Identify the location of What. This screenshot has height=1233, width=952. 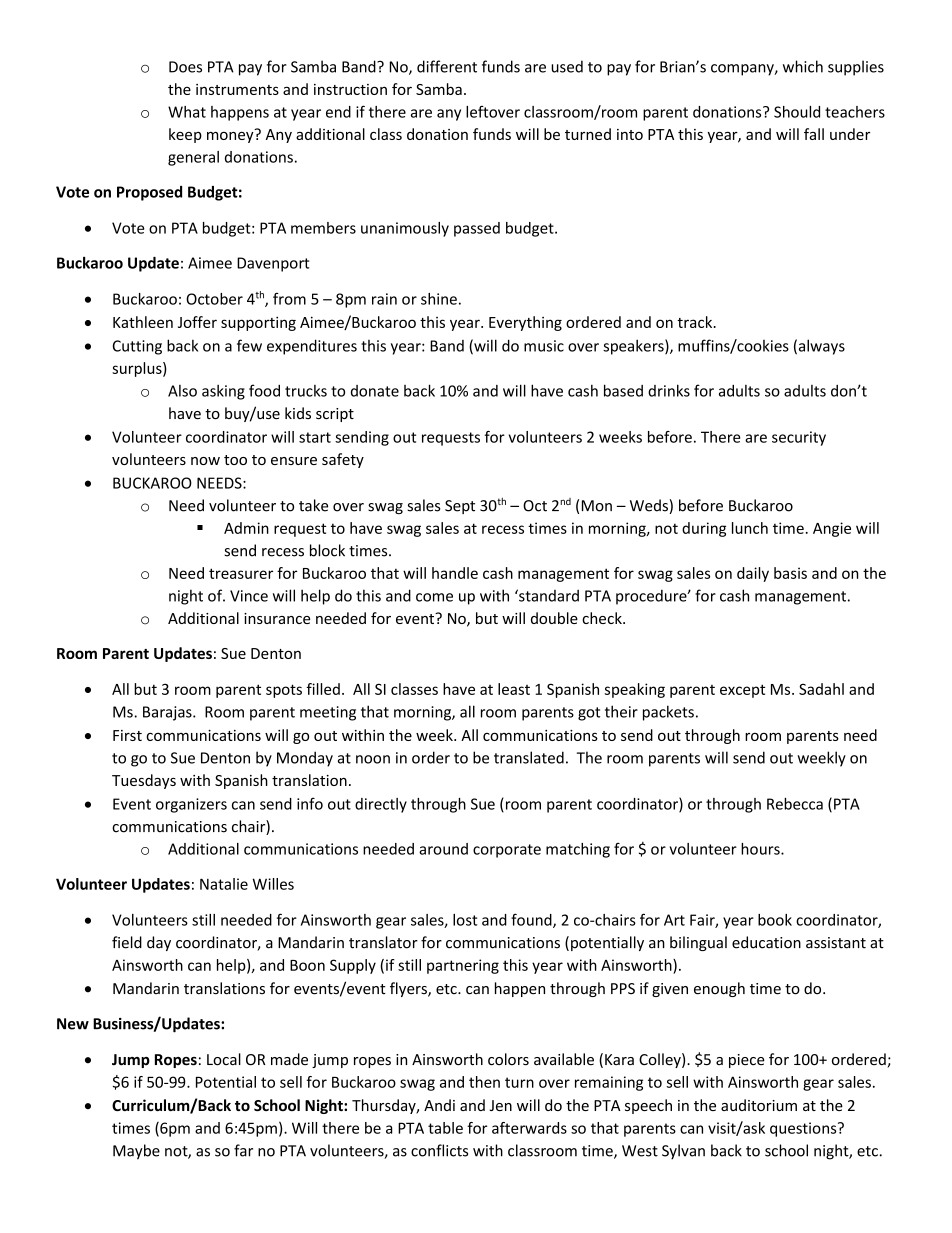
(187, 112).
